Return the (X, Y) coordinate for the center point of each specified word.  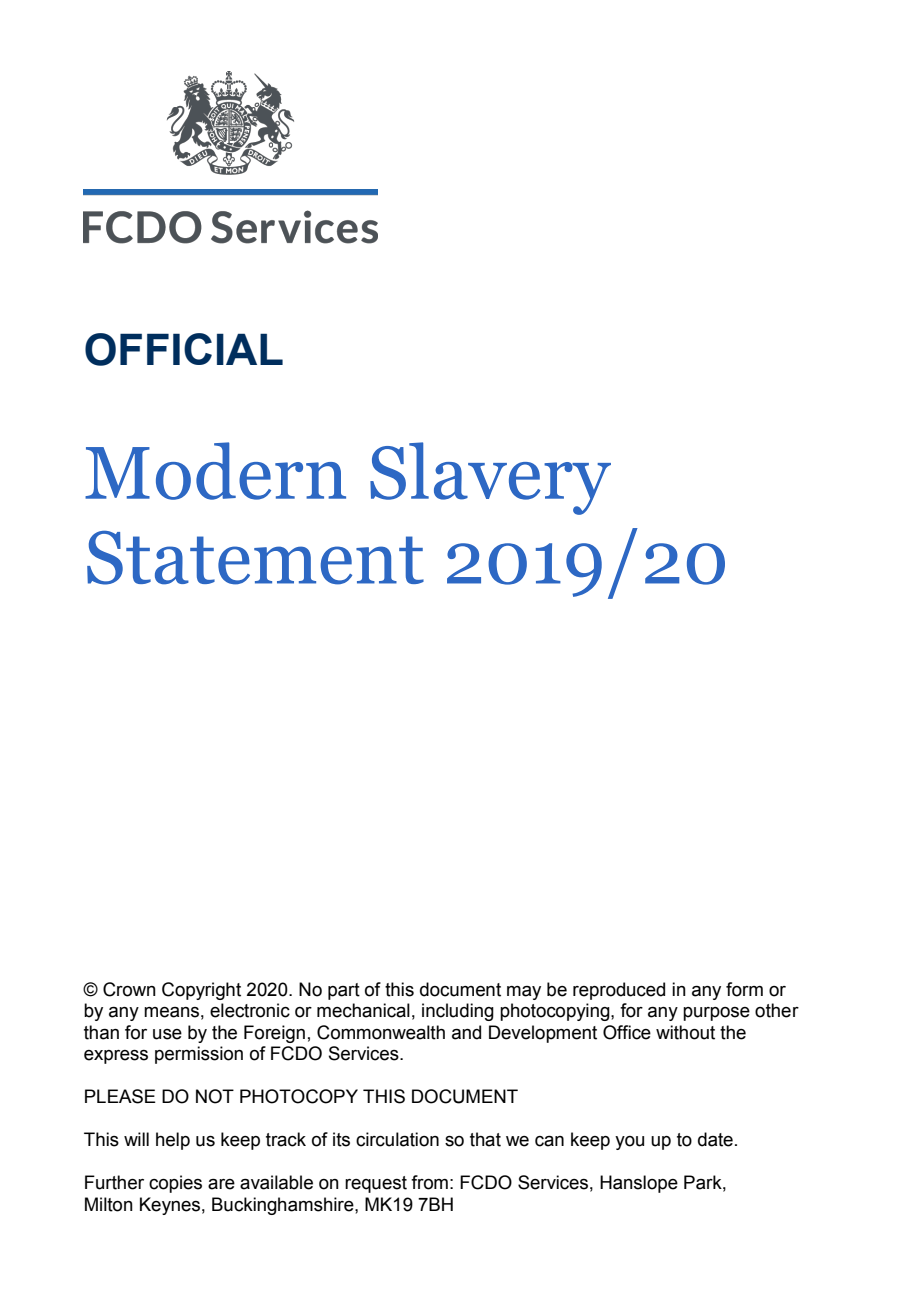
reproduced (619, 991)
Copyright (201, 991)
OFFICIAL (184, 349)
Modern (215, 471)
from (429, 1182)
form (744, 989)
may (524, 993)
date (715, 1139)
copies (175, 1184)
